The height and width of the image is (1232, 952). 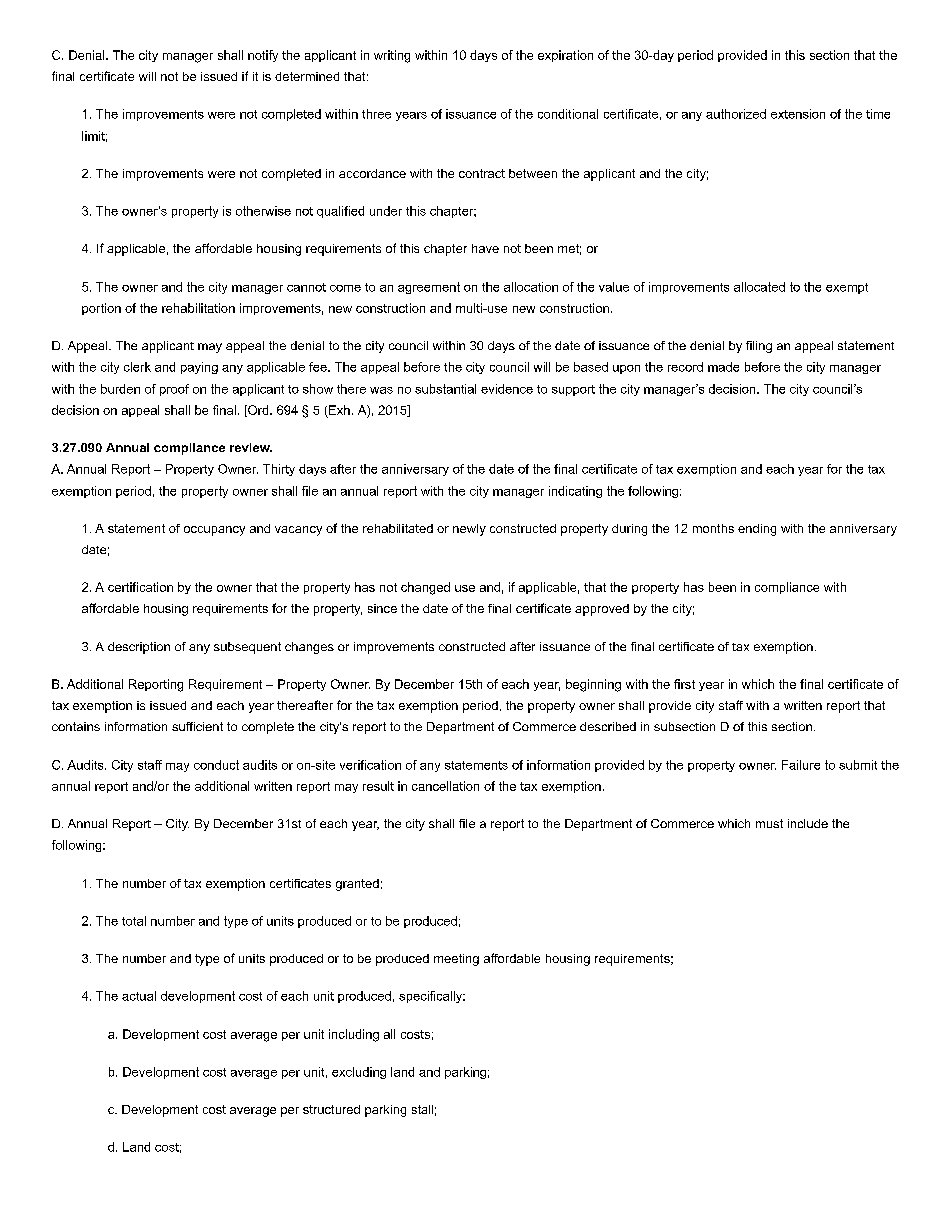 What do you see at coordinates (139, 996) in the image?
I see `actual` at bounding box center [139, 996].
